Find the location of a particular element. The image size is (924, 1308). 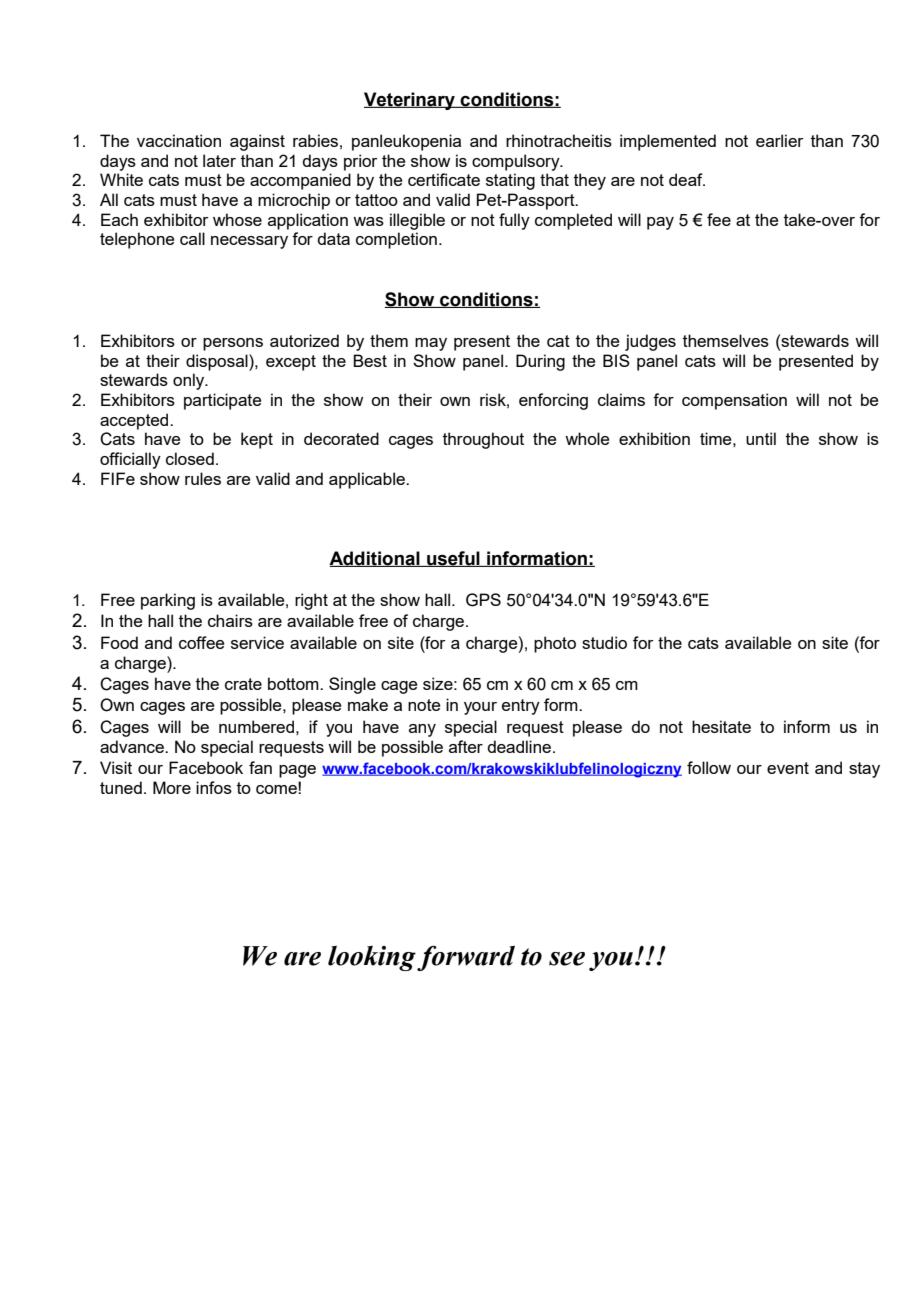

coffee is located at coordinates (201, 642).
